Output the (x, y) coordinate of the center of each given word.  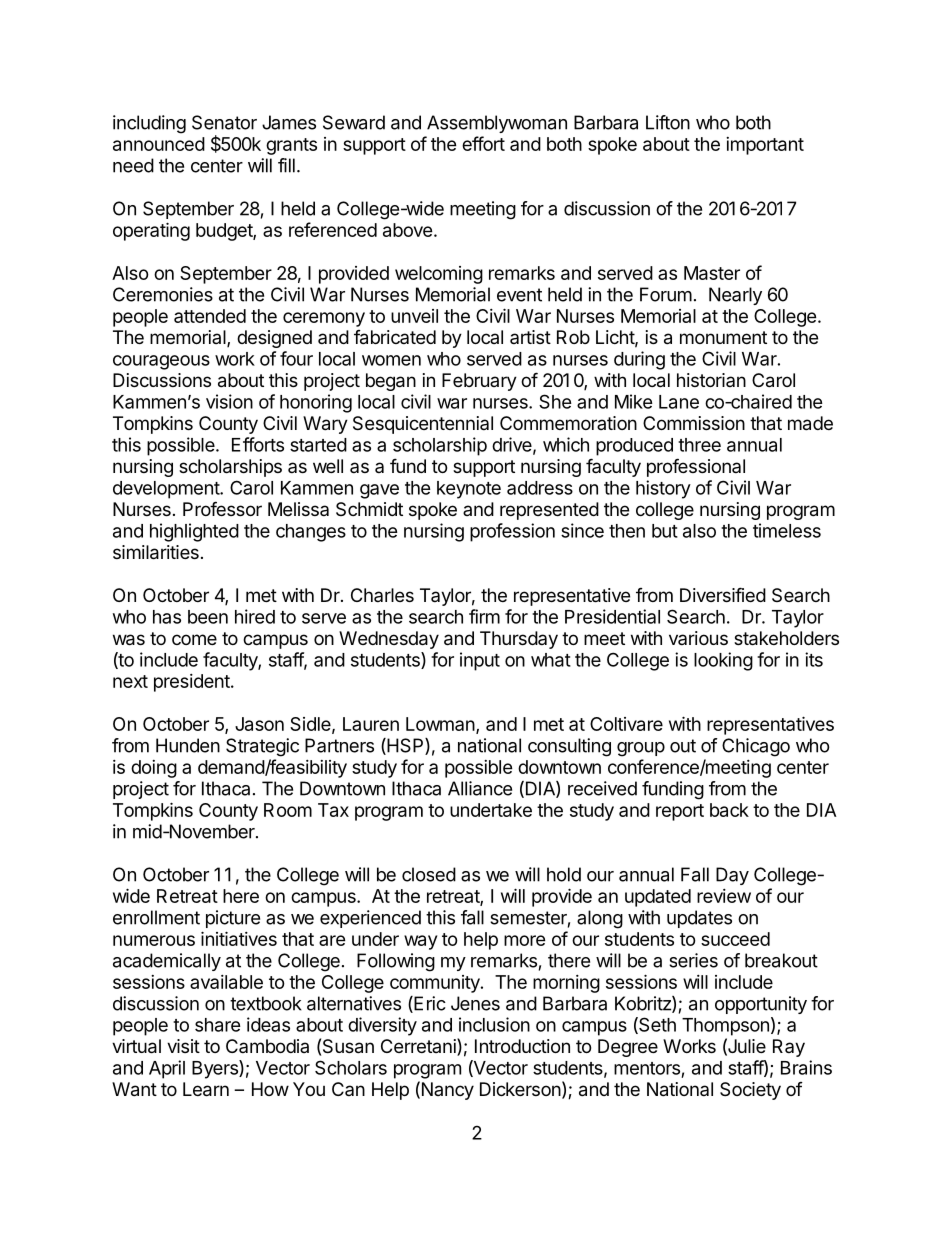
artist (530, 337)
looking (723, 661)
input (480, 661)
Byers (216, 1069)
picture (233, 919)
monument (723, 337)
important (765, 146)
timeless (787, 530)
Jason (259, 724)
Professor (222, 508)
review (724, 896)
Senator (224, 122)
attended (210, 316)
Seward (354, 122)
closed (429, 874)
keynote (469, 490)
